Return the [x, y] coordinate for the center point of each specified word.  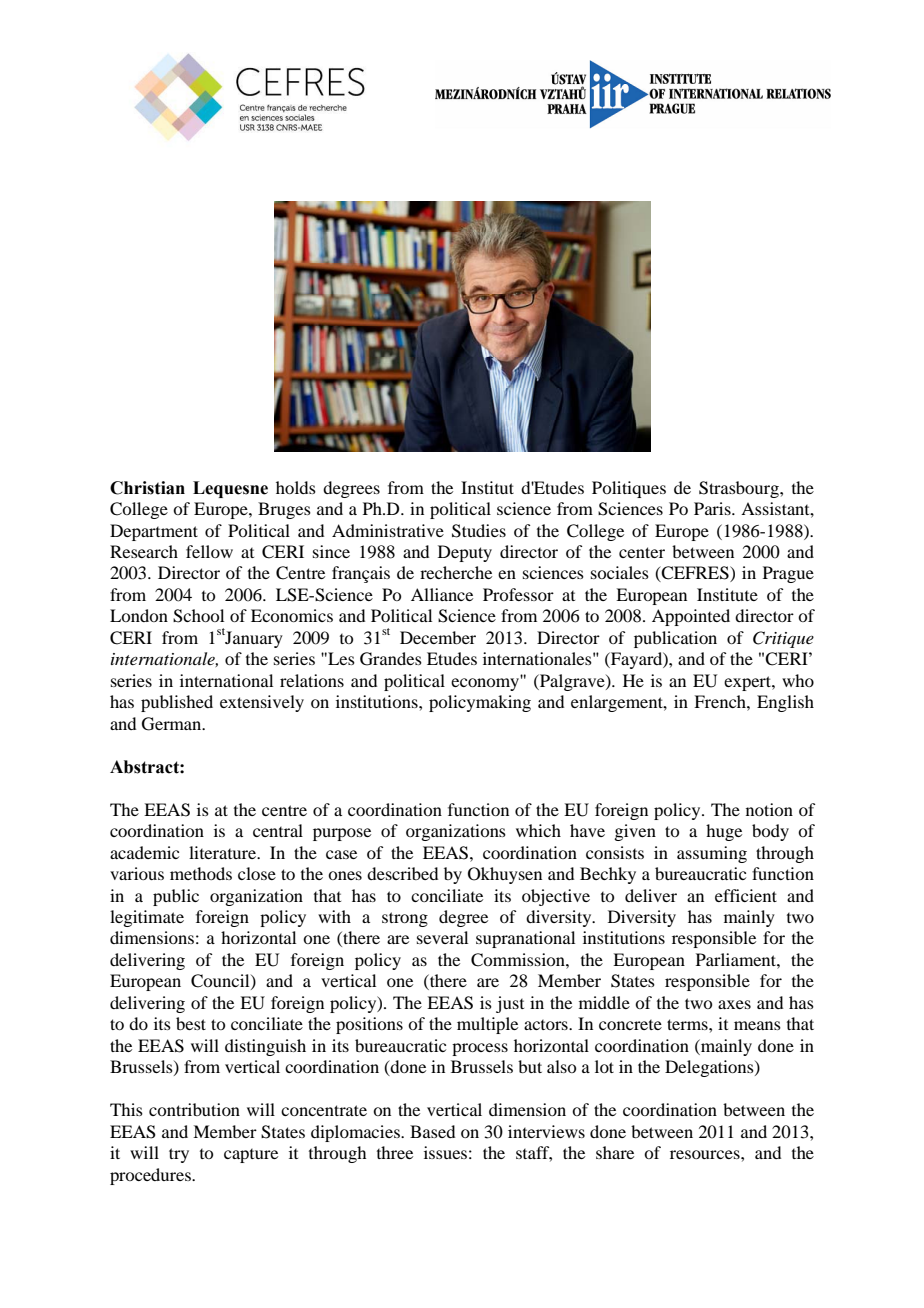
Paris [713, 508]
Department [154, 532]
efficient [746, 895]
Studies [479, 531]
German [173, 724]
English [785, 703]
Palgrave [572, 682]
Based [432, 1131]
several [442, 937]
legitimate [147, 918]
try [179, 1155]
